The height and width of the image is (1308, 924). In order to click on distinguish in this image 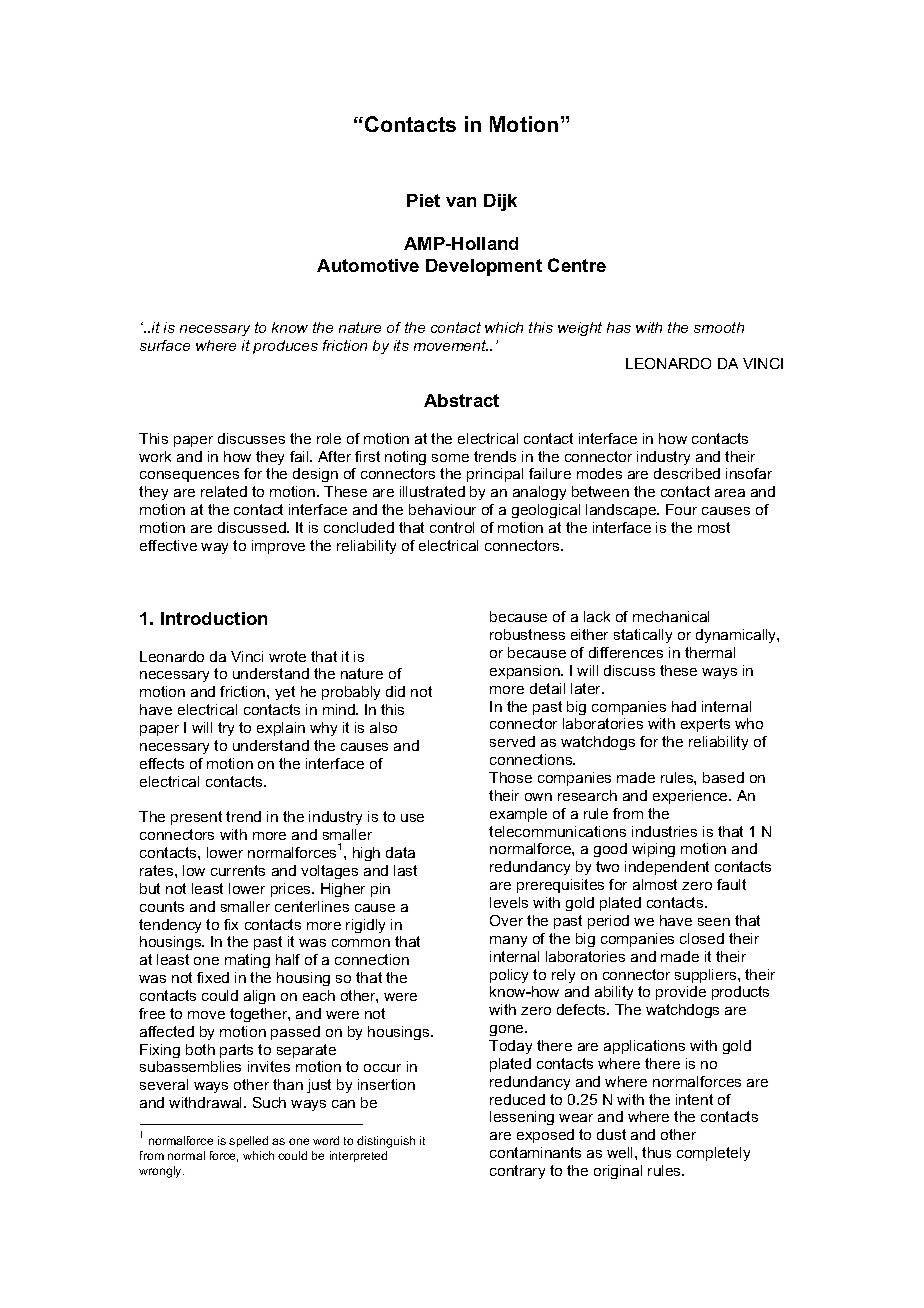, I will do `click(386, 1142)`.
